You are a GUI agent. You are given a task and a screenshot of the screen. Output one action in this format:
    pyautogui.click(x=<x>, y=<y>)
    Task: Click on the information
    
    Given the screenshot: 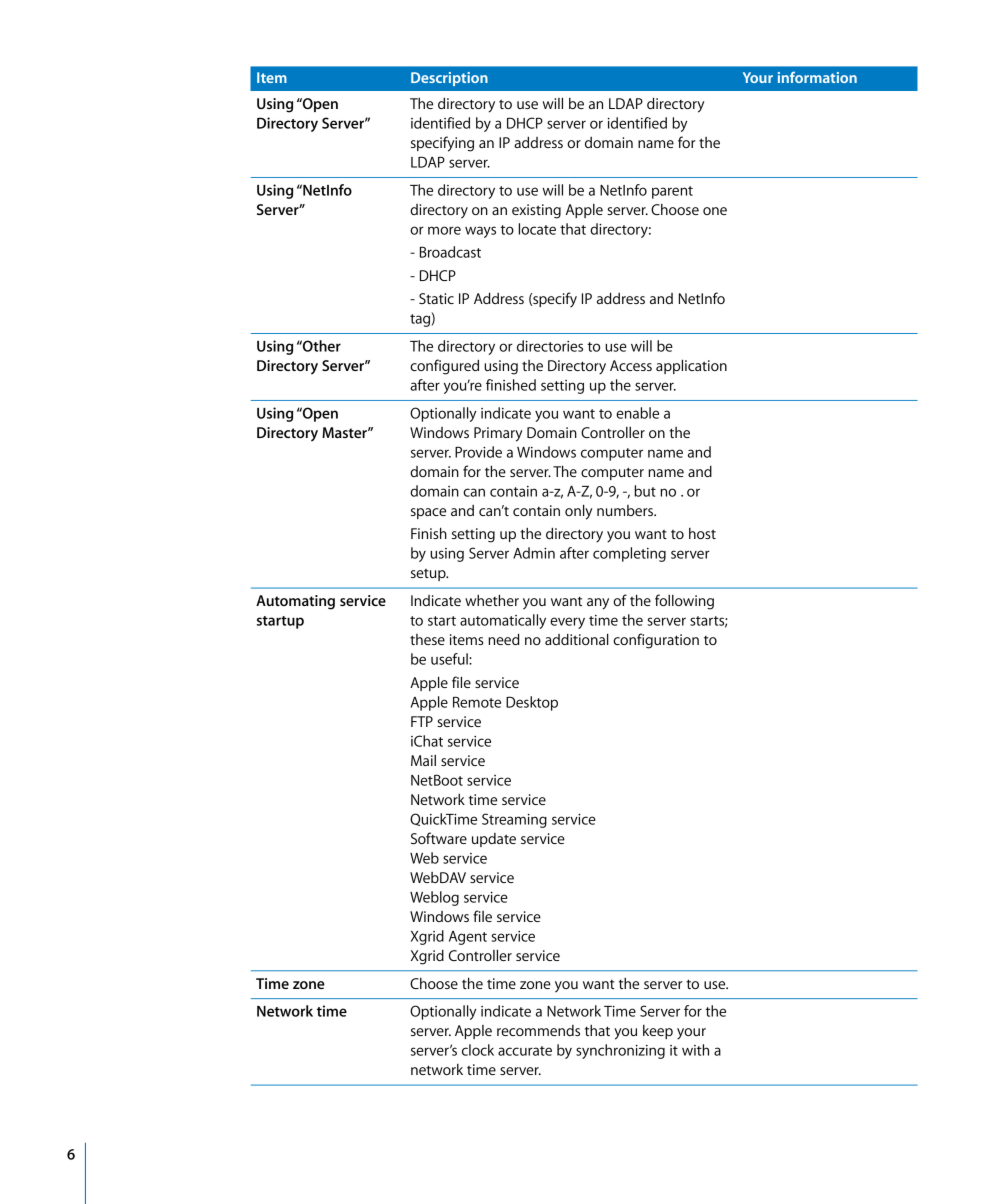 What is the action you would take?
    pyautogui.click(x=817, y=77)
